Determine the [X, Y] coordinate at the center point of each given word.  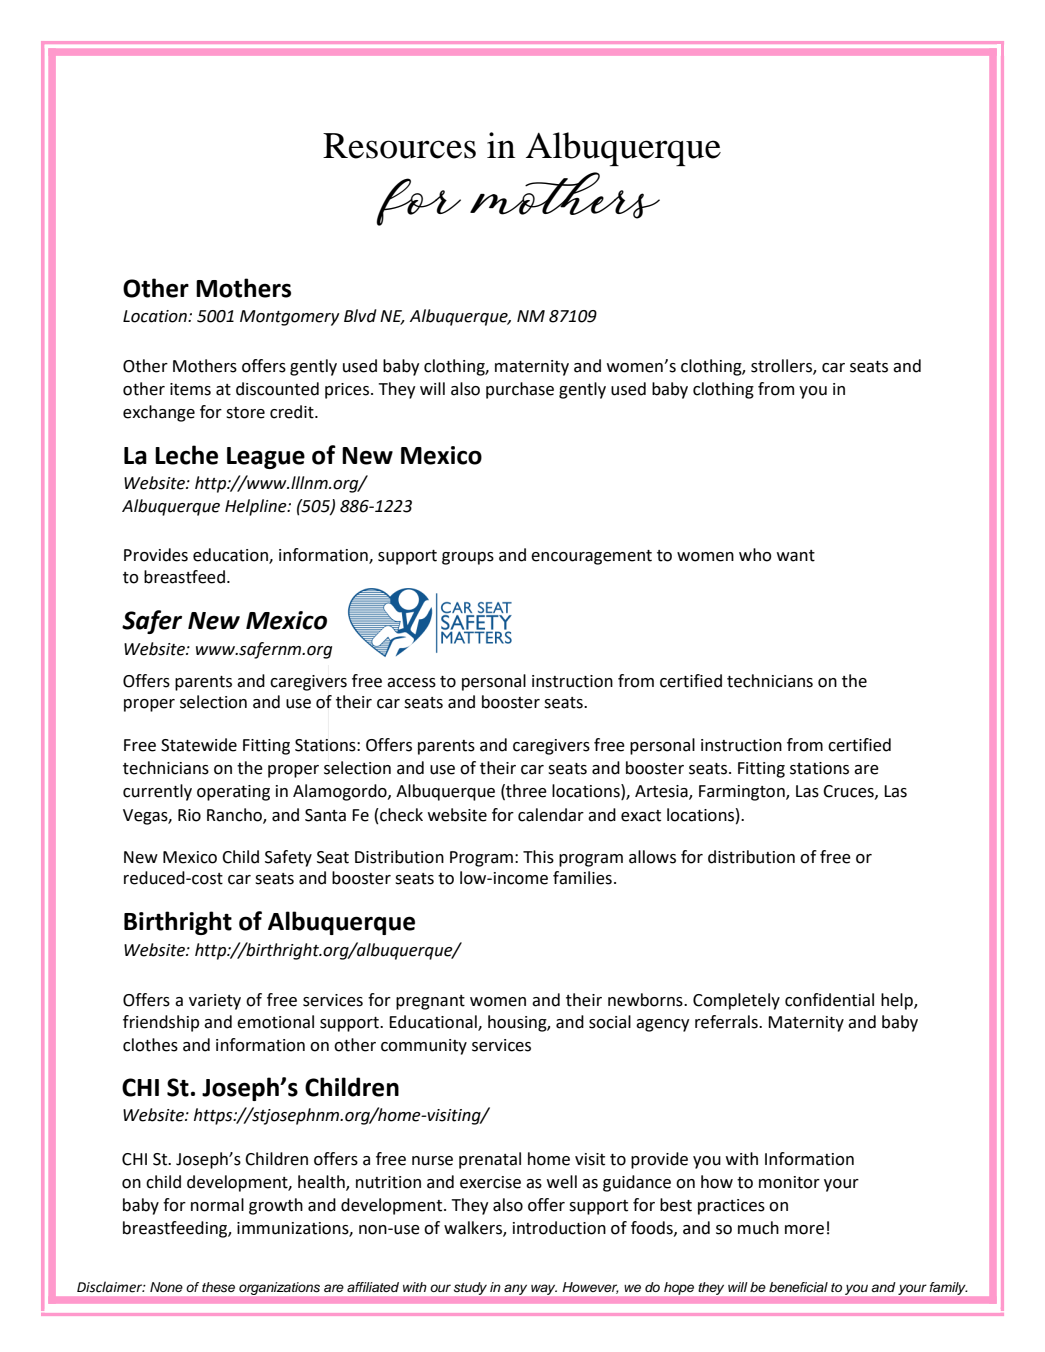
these [218, 1287]
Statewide [199, 745]
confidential [829, 1000]
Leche [186, 455]
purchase [520, 390]
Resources [399, 146]
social [610, 1022]
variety [215, 1002]
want [796, 556]
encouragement [591, 557]
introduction [559, 1228]
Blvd [360, 316]
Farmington [743, 793]
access [411, 683]
